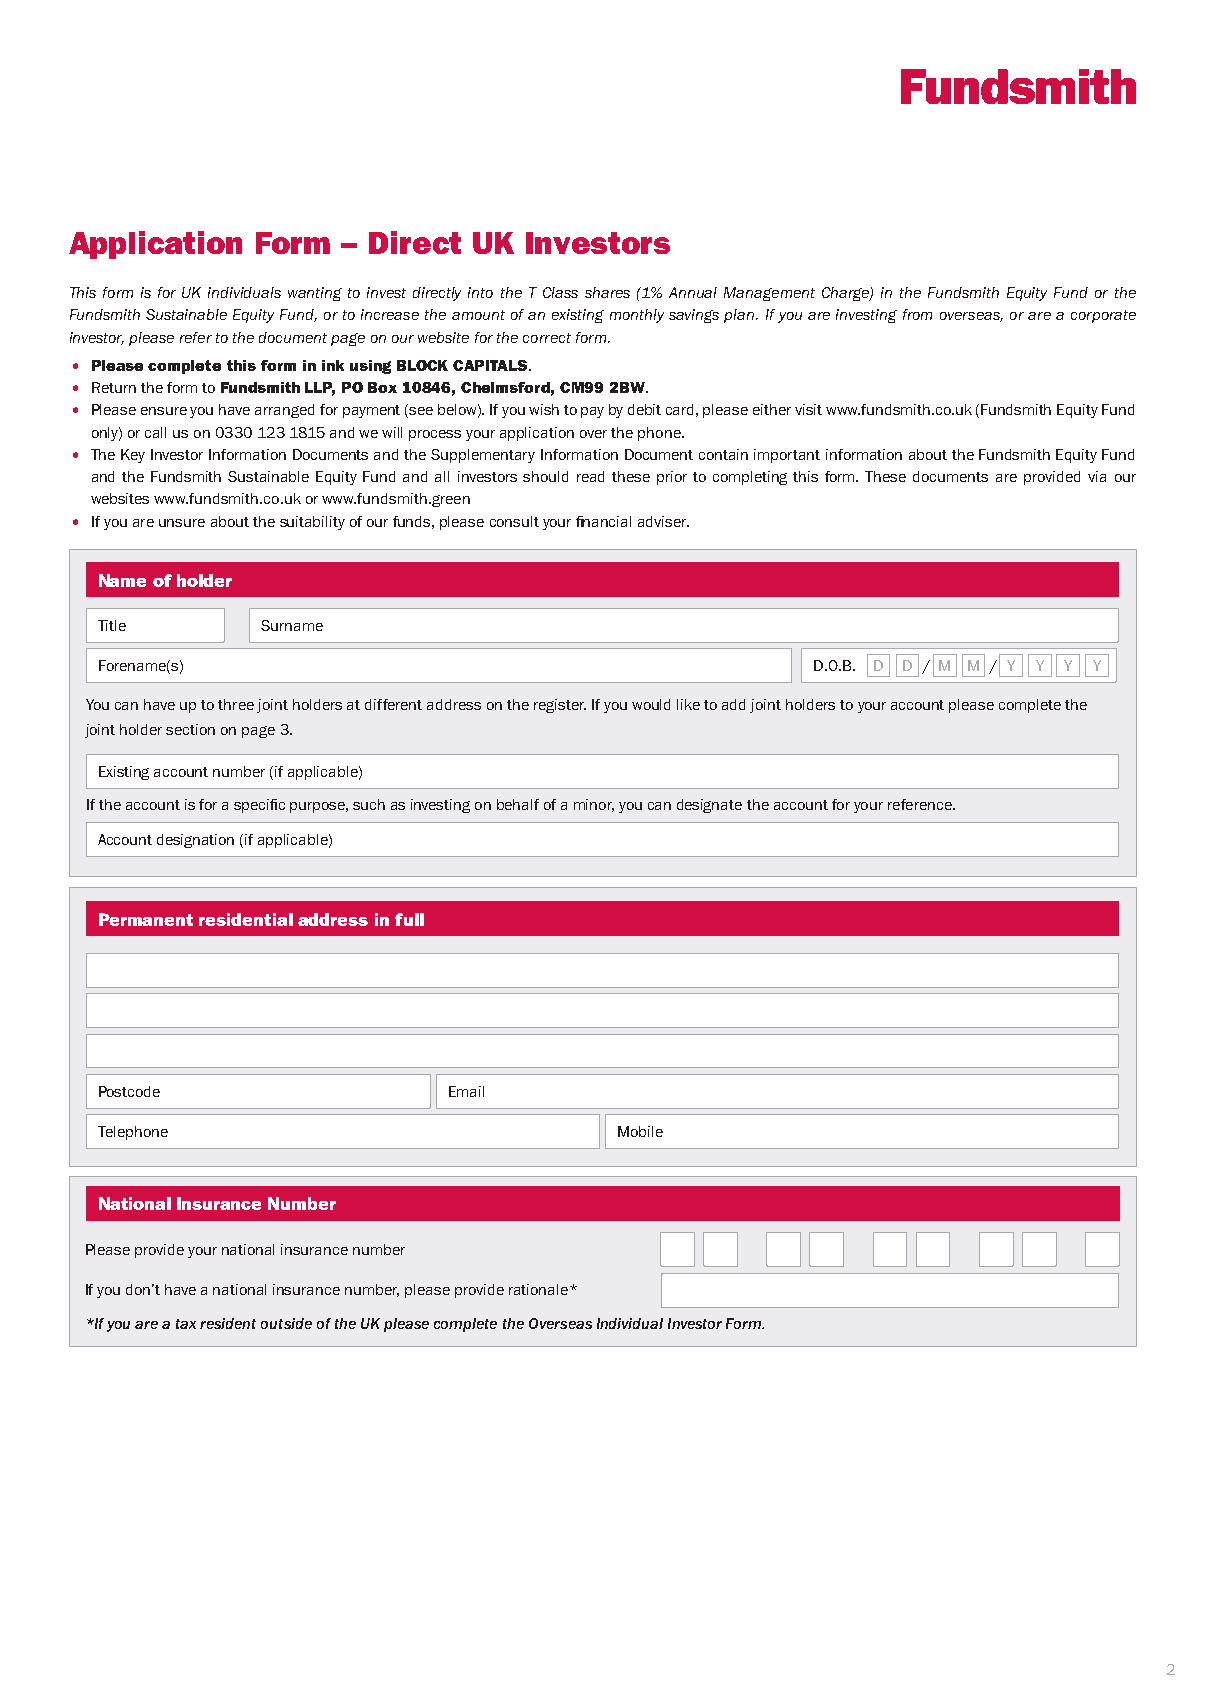  I want to click on specific, so click(259, 806).
